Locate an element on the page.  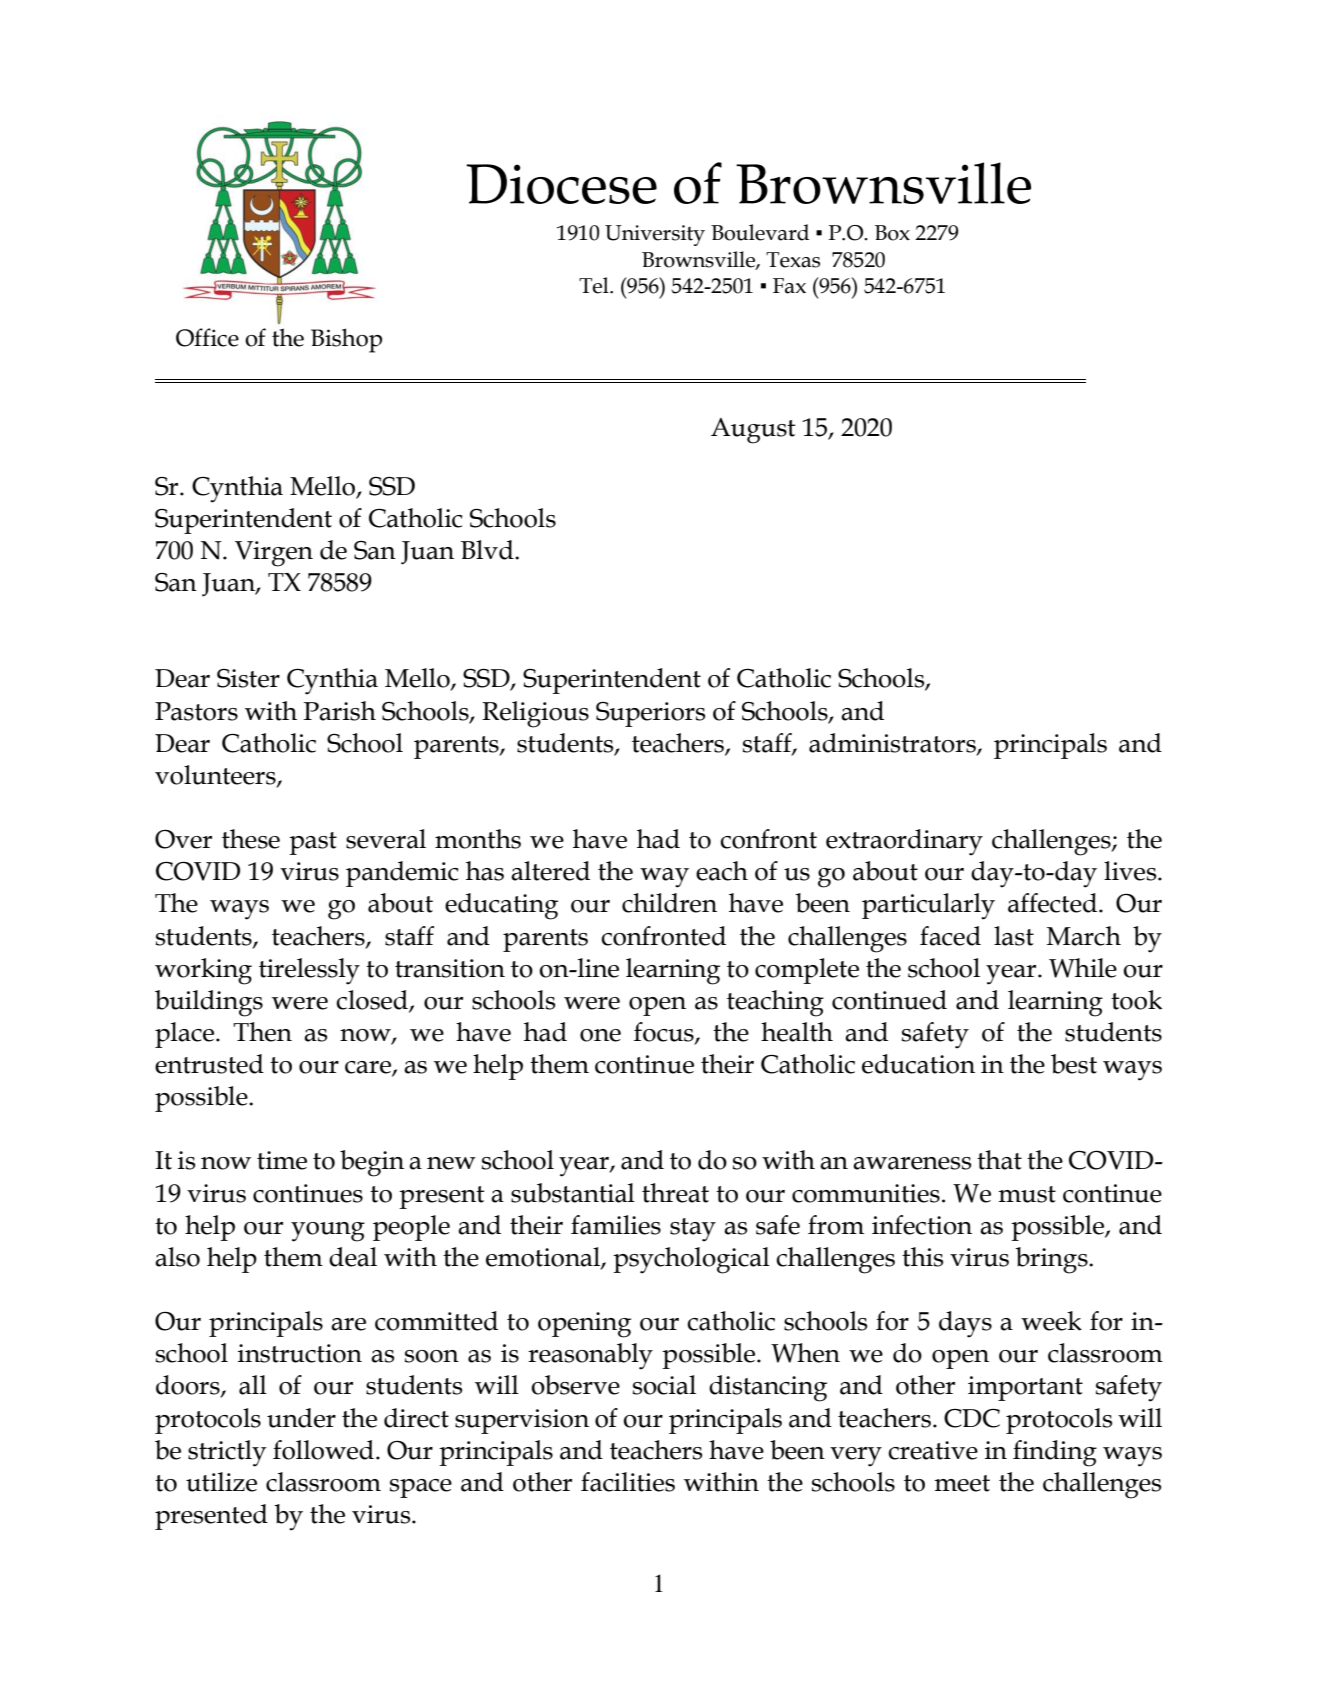
these is located at coordinates (251, 839).
